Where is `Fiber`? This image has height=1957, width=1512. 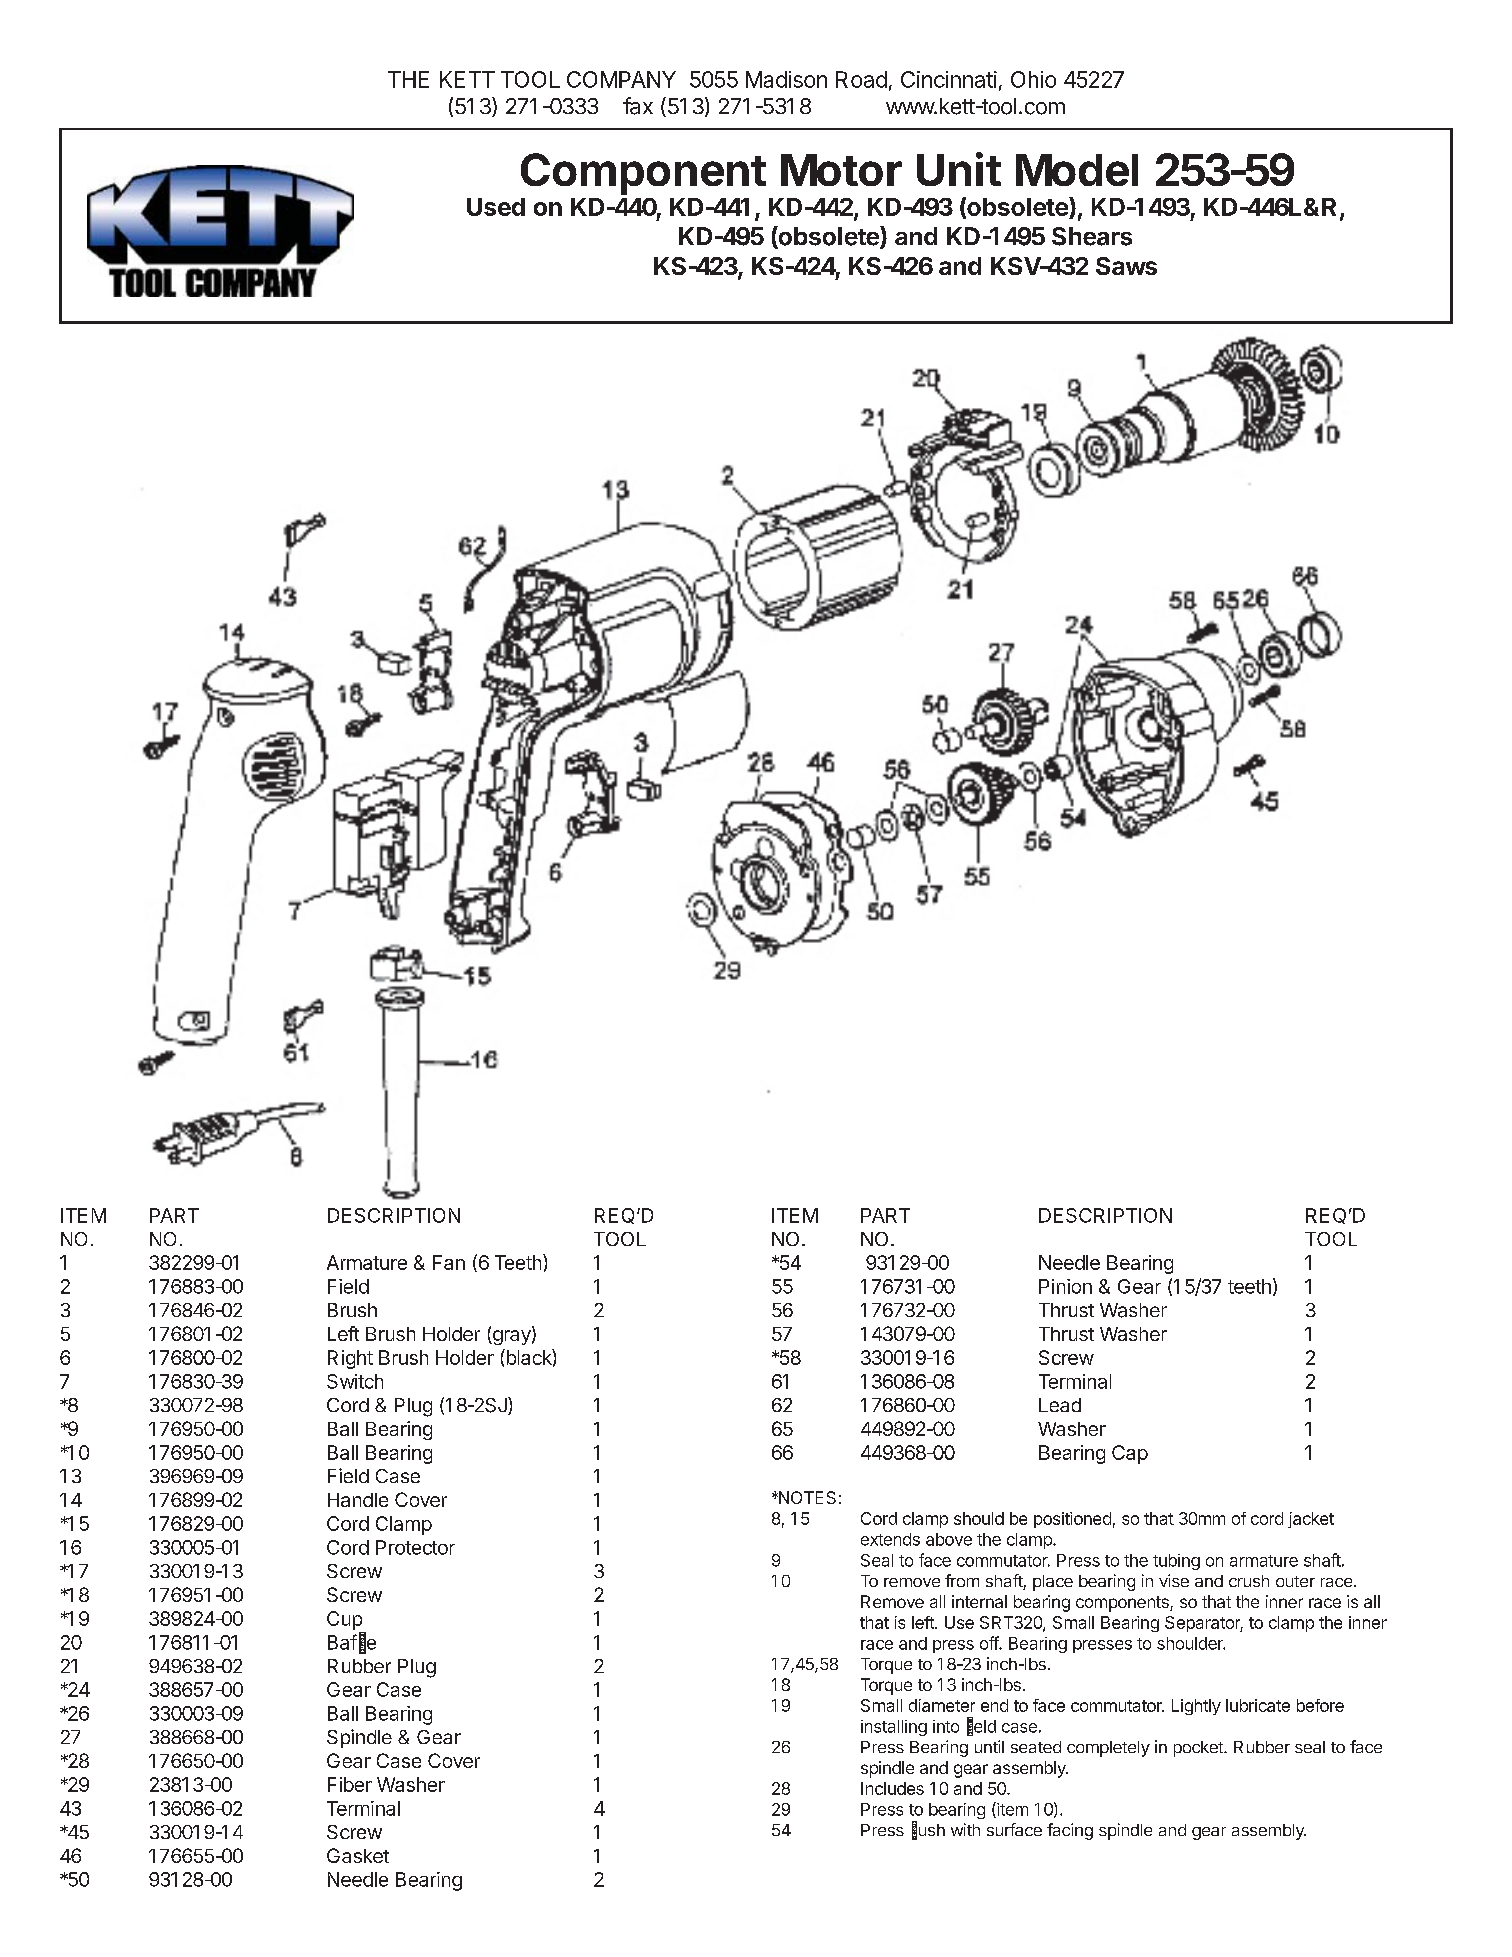
Fiber is located at coordinates (350, 1784).
